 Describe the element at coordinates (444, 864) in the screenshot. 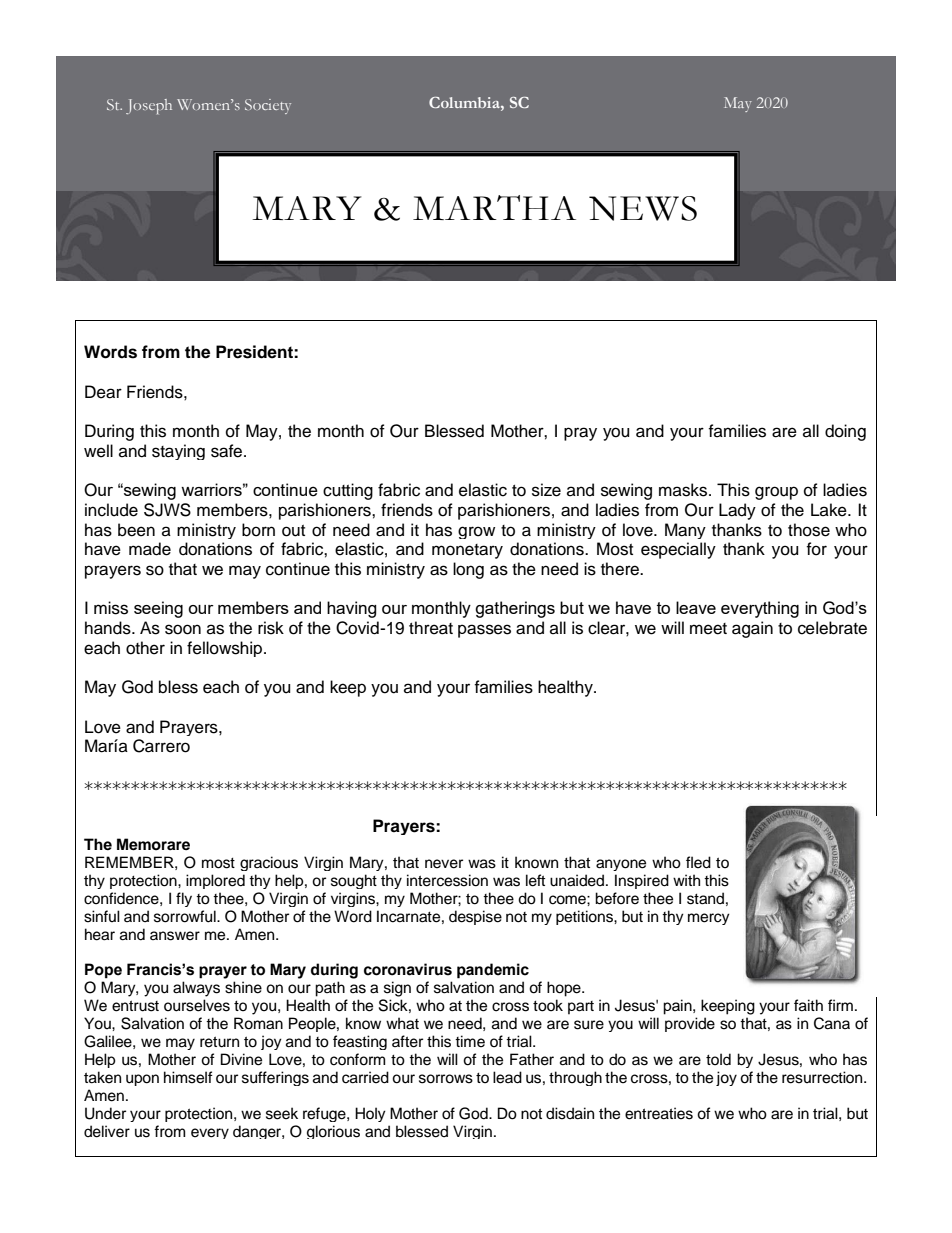

I see `never` at that location.
